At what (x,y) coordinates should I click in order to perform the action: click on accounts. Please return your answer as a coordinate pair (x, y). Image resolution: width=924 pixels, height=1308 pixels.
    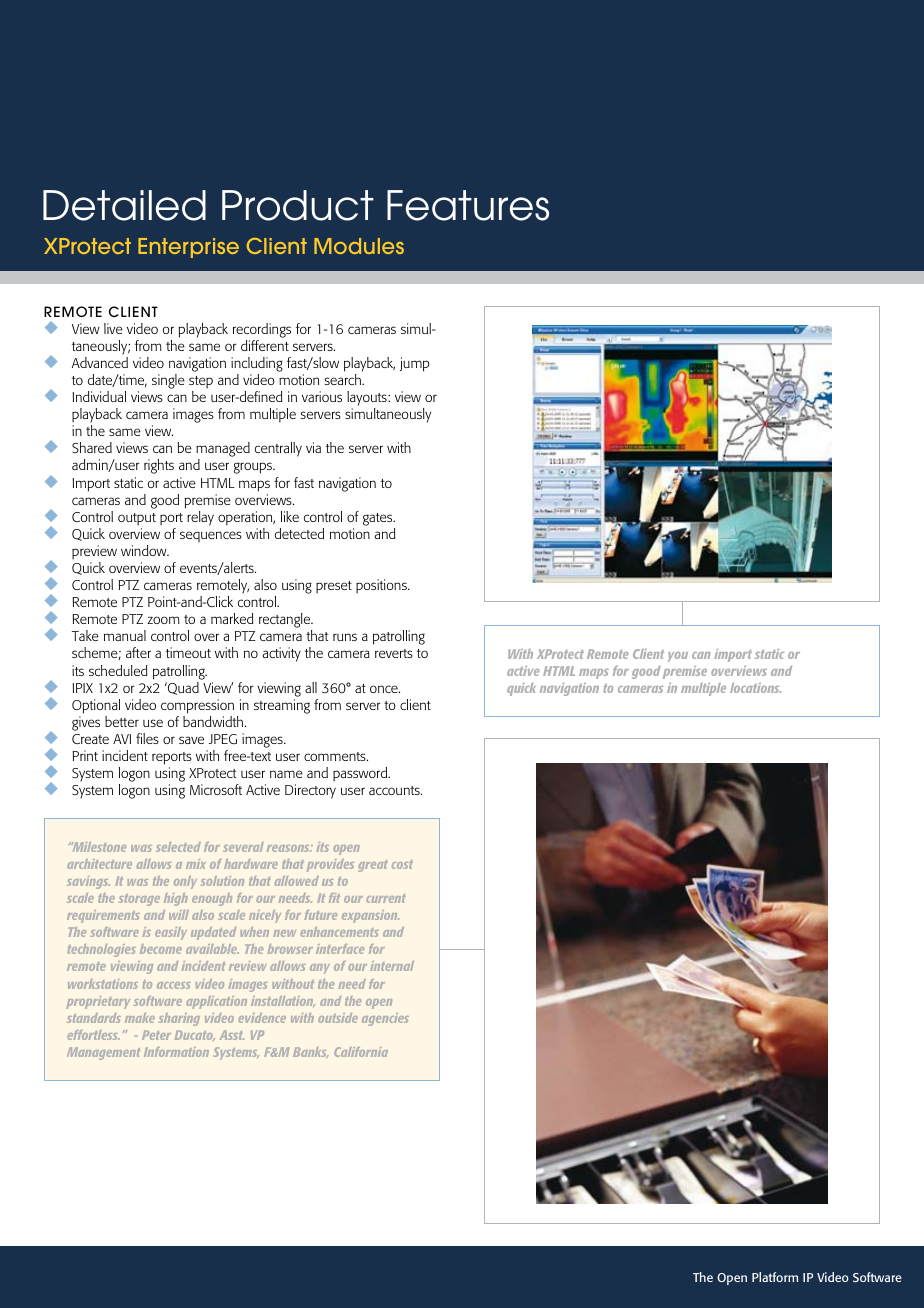
    Looking at the image, I should click on (395, 790).
